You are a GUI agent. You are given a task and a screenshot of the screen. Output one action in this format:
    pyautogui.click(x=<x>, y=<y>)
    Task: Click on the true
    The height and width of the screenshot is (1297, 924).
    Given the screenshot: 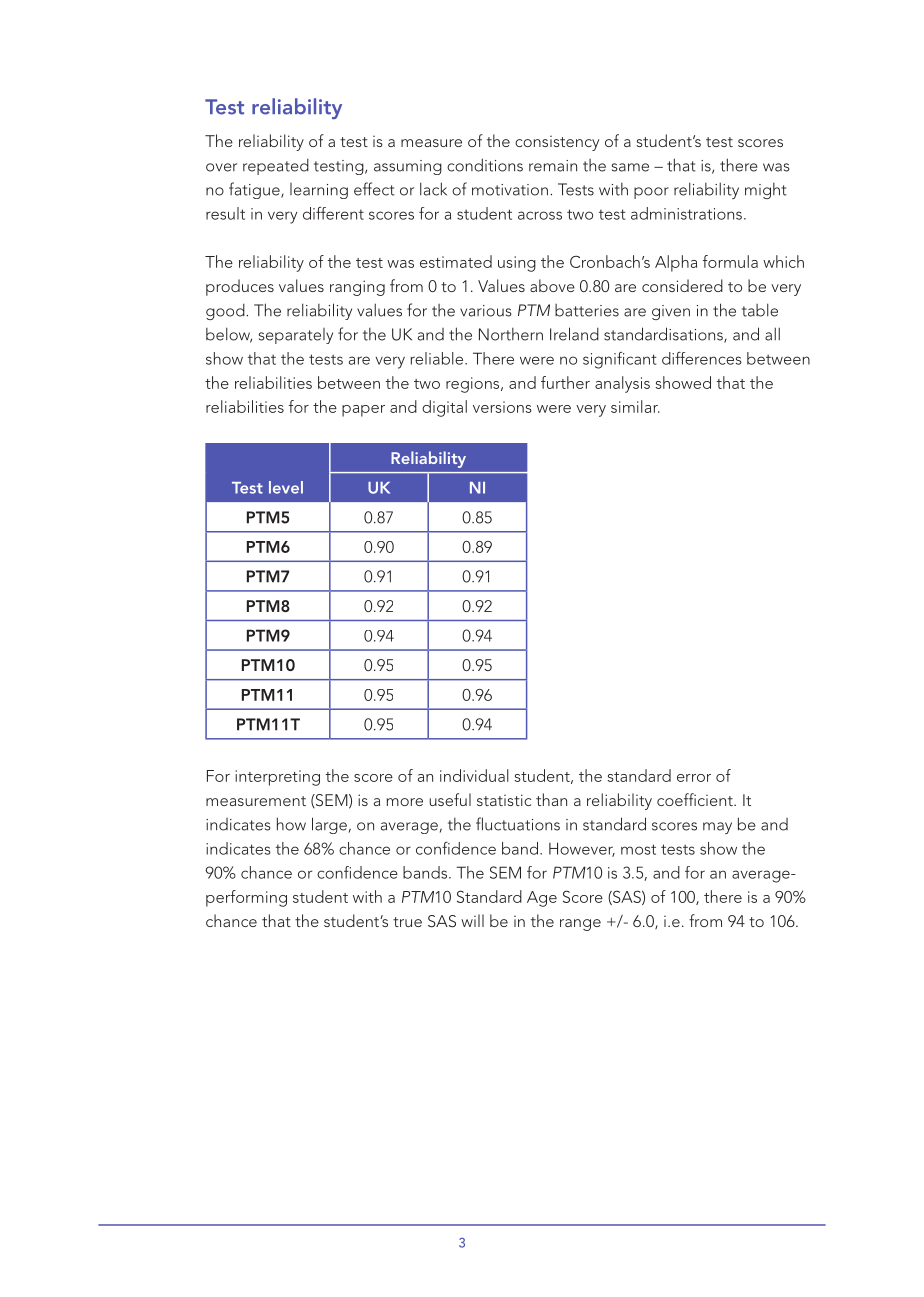 What is the action you would take?
    pyautogui.click(x=407, y=922)
